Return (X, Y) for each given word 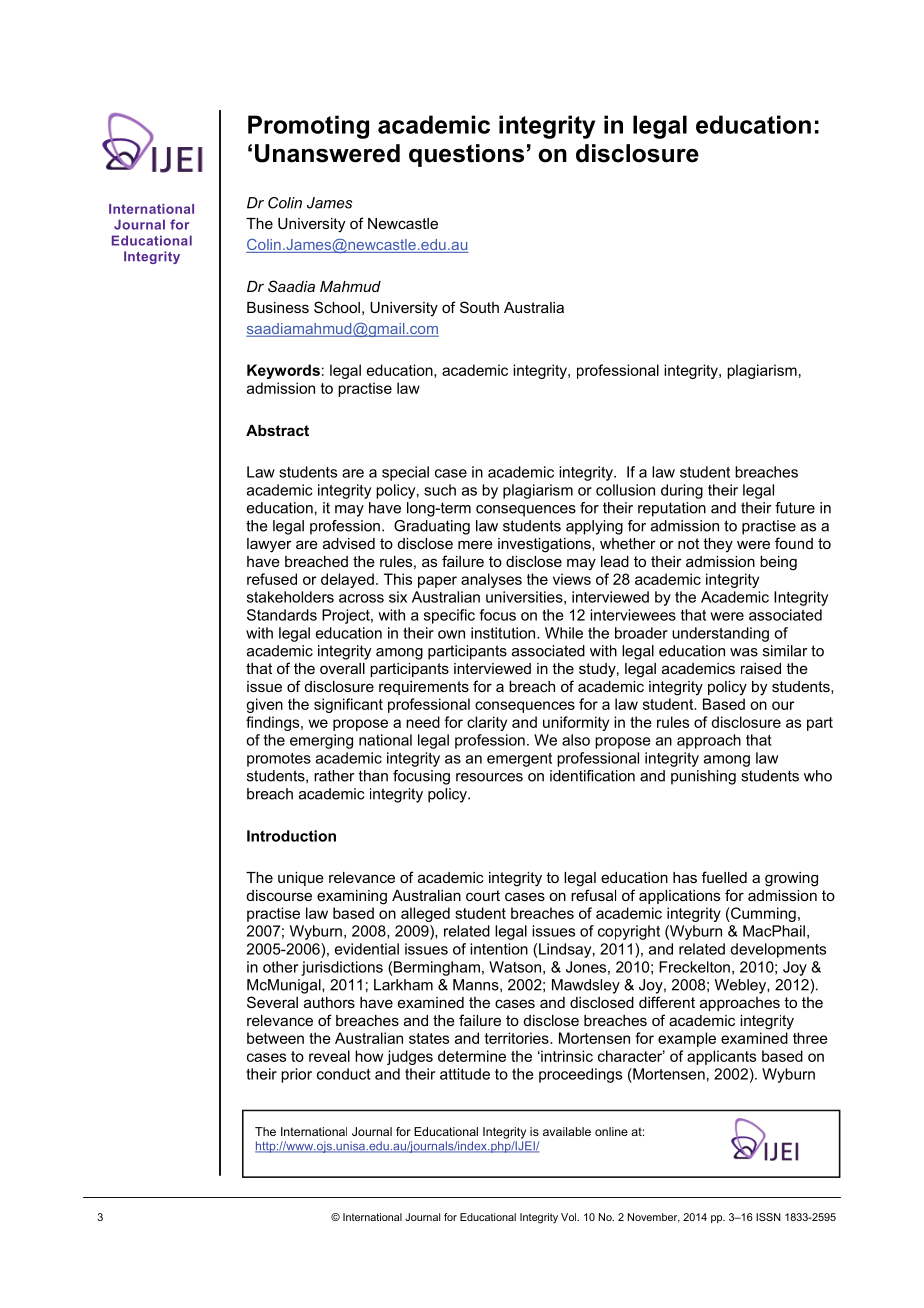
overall (342, 668)
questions (466, 155)
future (795, 508)
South (479, 307)
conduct (344, 1074)
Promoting (308, 127)
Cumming (762, 914)
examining (352, 897)
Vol (570, 1217)
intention (499, 949)
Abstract (277, 430)
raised (761, 668)
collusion (625, 490)
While (564, 633)
